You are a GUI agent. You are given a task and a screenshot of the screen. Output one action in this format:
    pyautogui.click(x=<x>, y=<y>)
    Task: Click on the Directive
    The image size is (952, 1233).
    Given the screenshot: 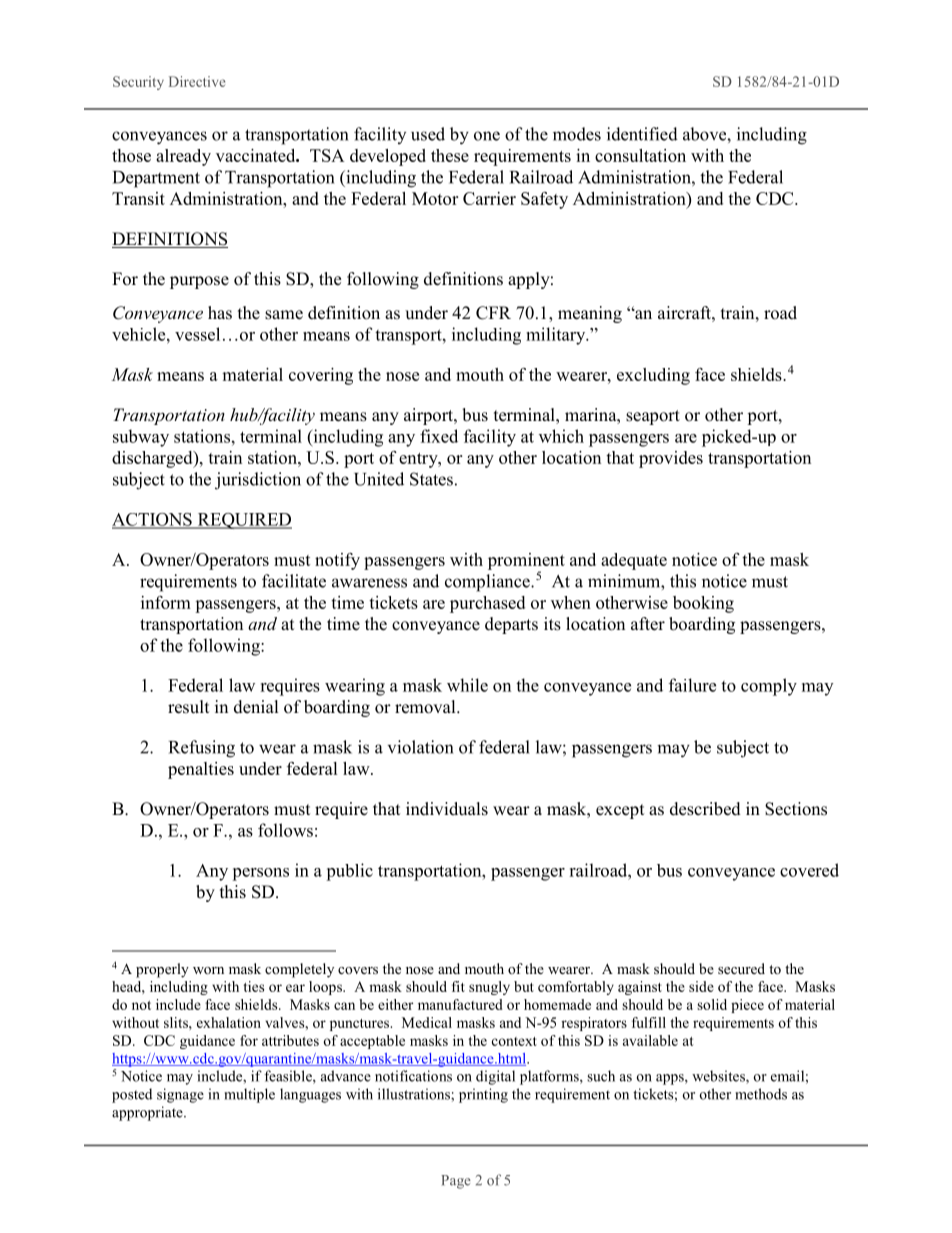 What is the action you would take?
    pyautogui.click(x=197, y=81)
